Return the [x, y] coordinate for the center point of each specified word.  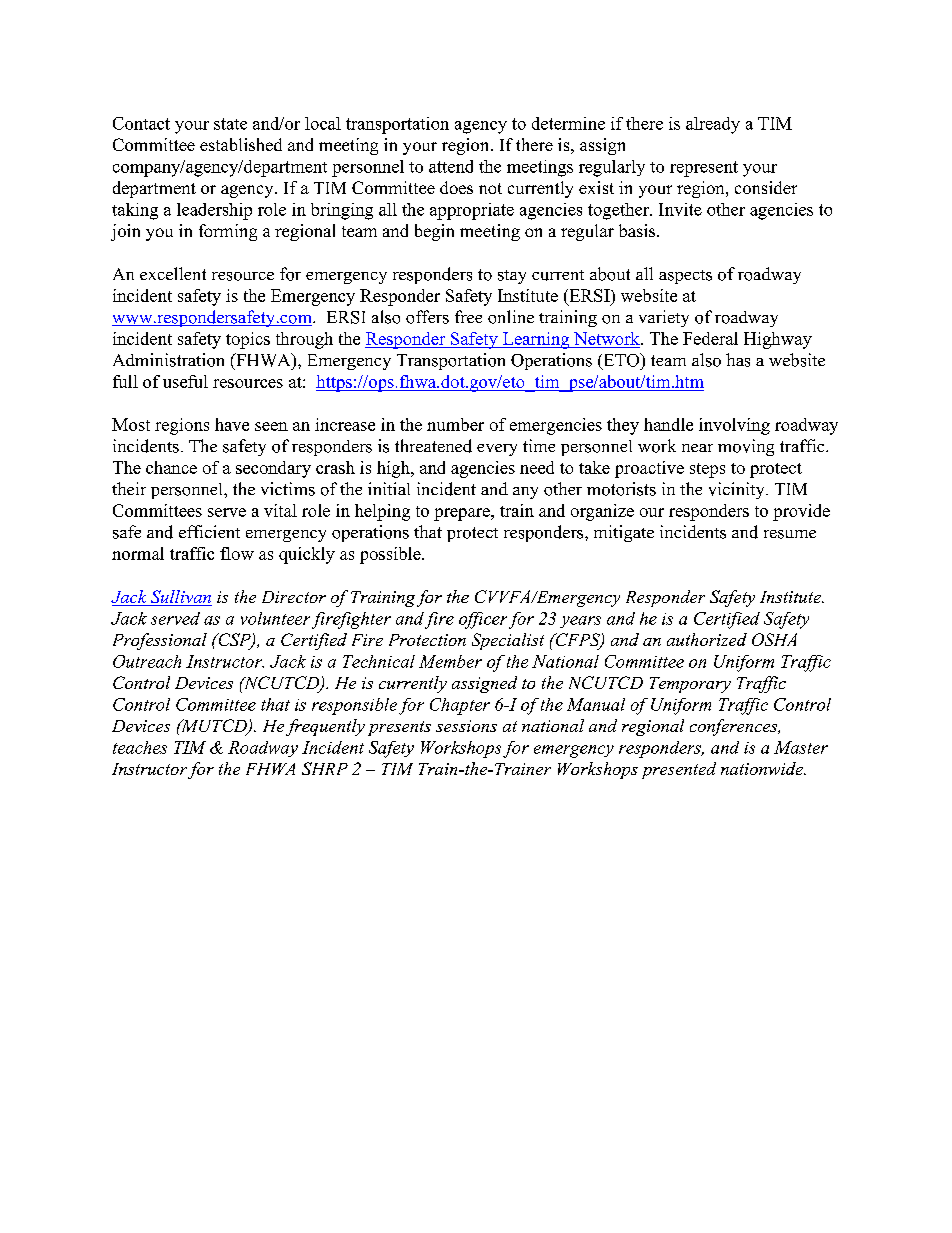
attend [451, 166]
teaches [140, 747]
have [232, 424]
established [241, 144]
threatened [433, 446]
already [713, 125]
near [697, 448]
